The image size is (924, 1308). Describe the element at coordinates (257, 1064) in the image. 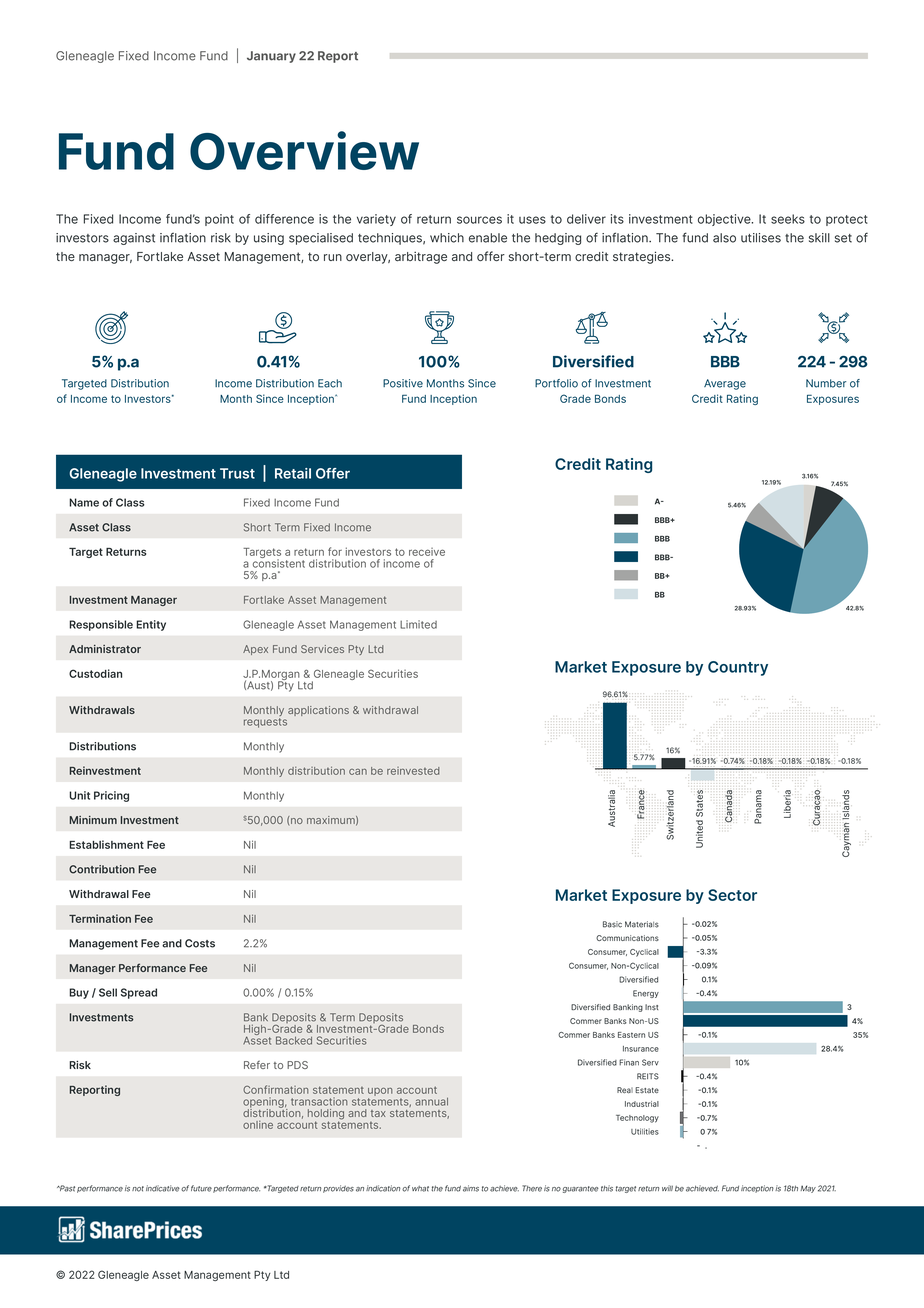

I see `Refer` at that location.
